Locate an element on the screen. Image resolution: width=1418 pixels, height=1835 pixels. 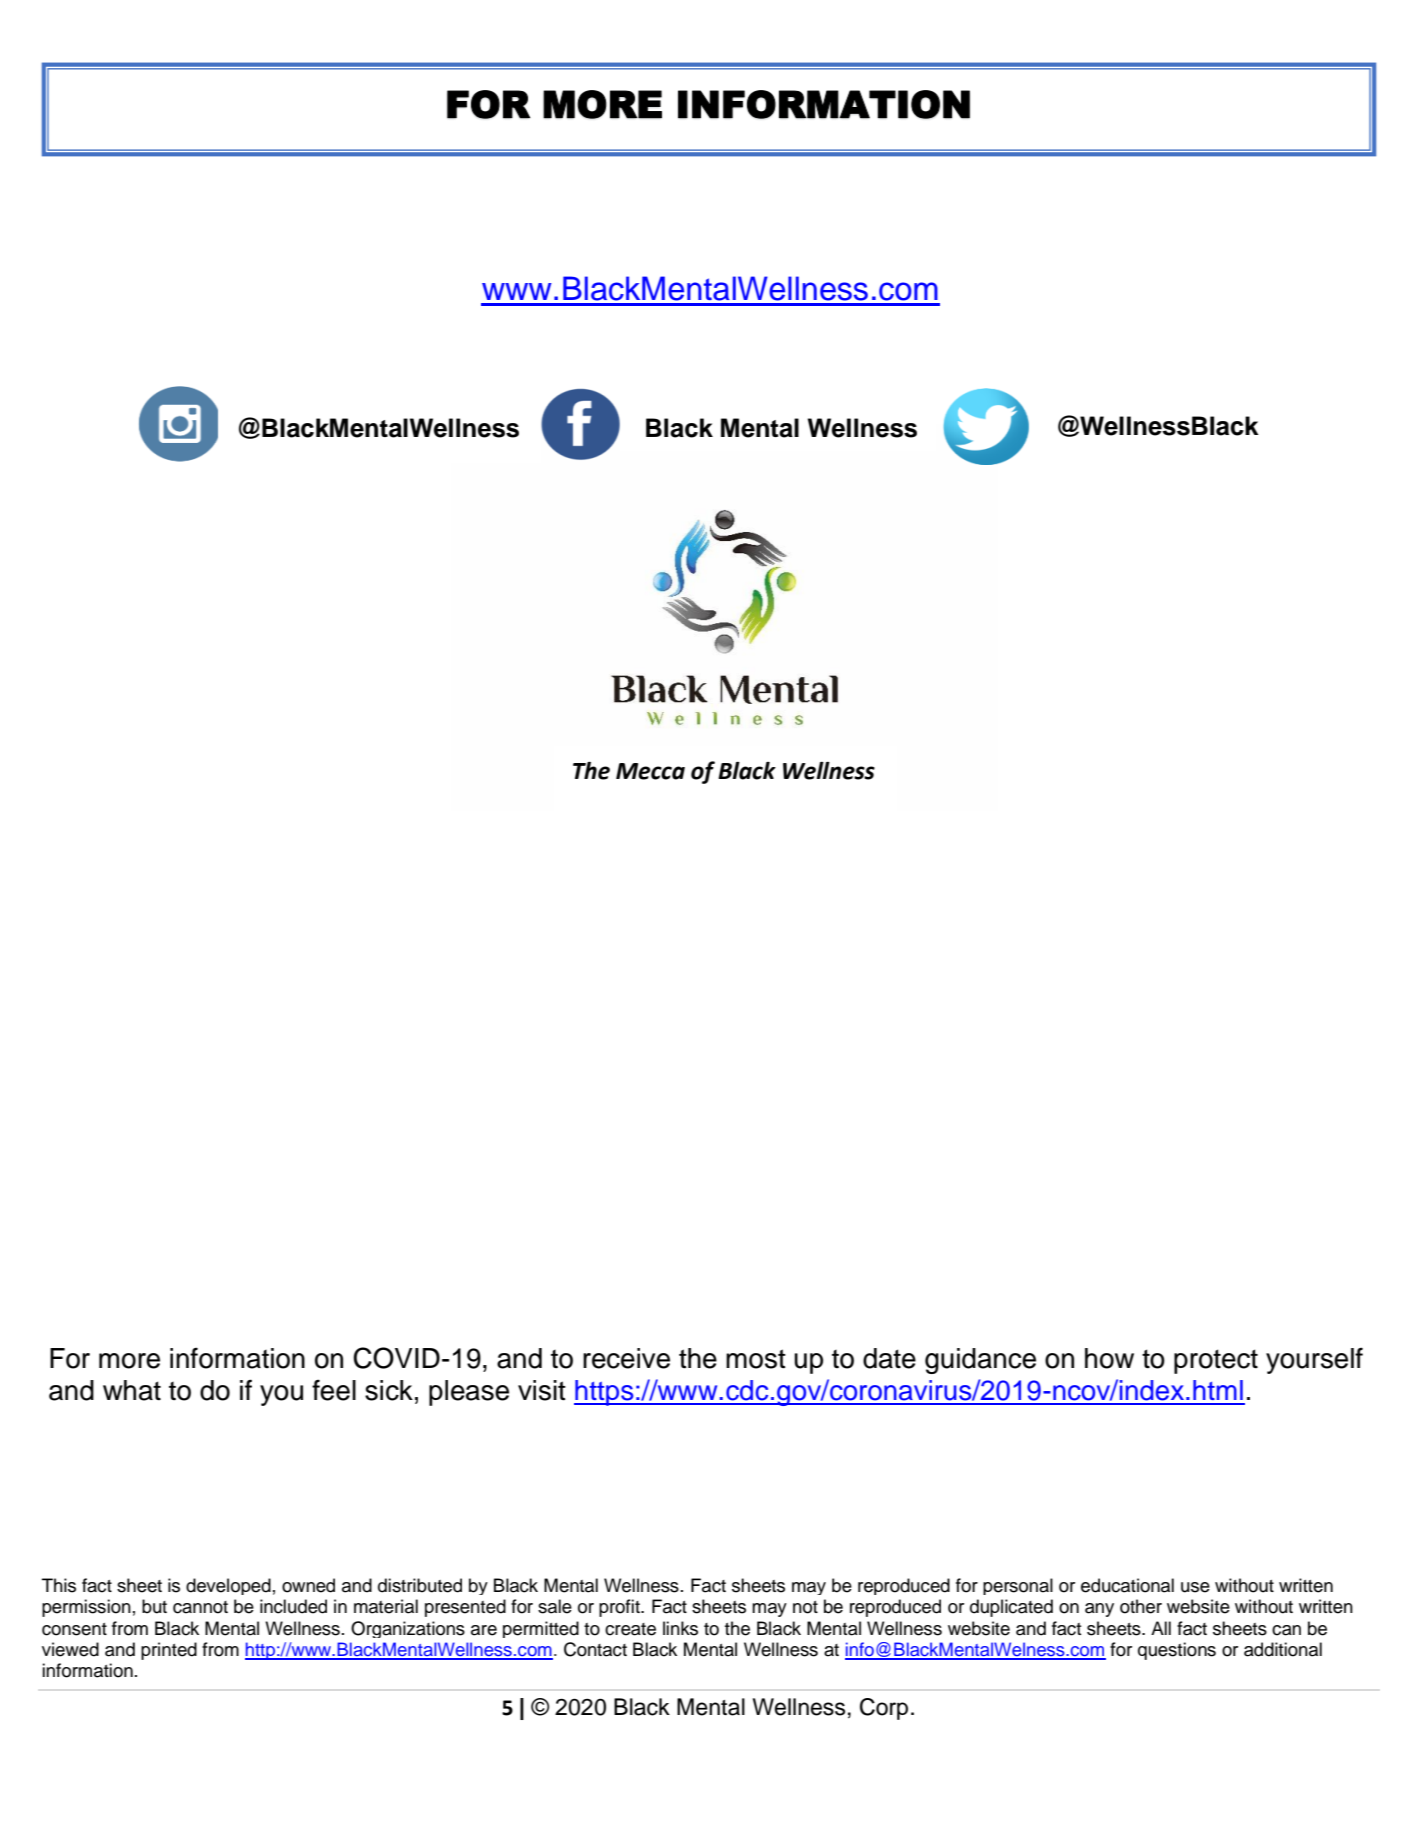
what is located at coordinates (132, 1390).
